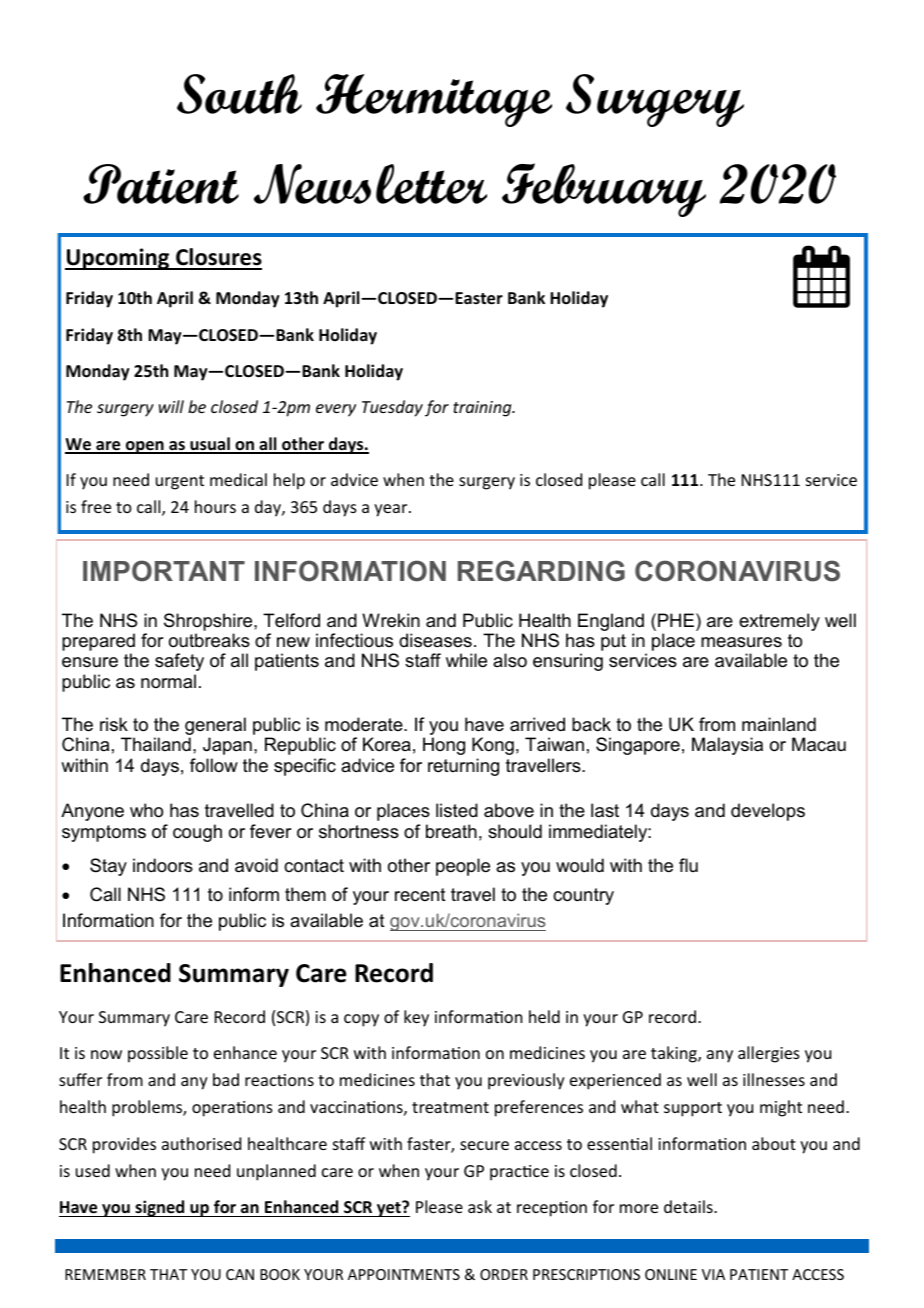 The width and height of the screenshot is (924, 1308). I want to click on ask, so click(480, 1206).
